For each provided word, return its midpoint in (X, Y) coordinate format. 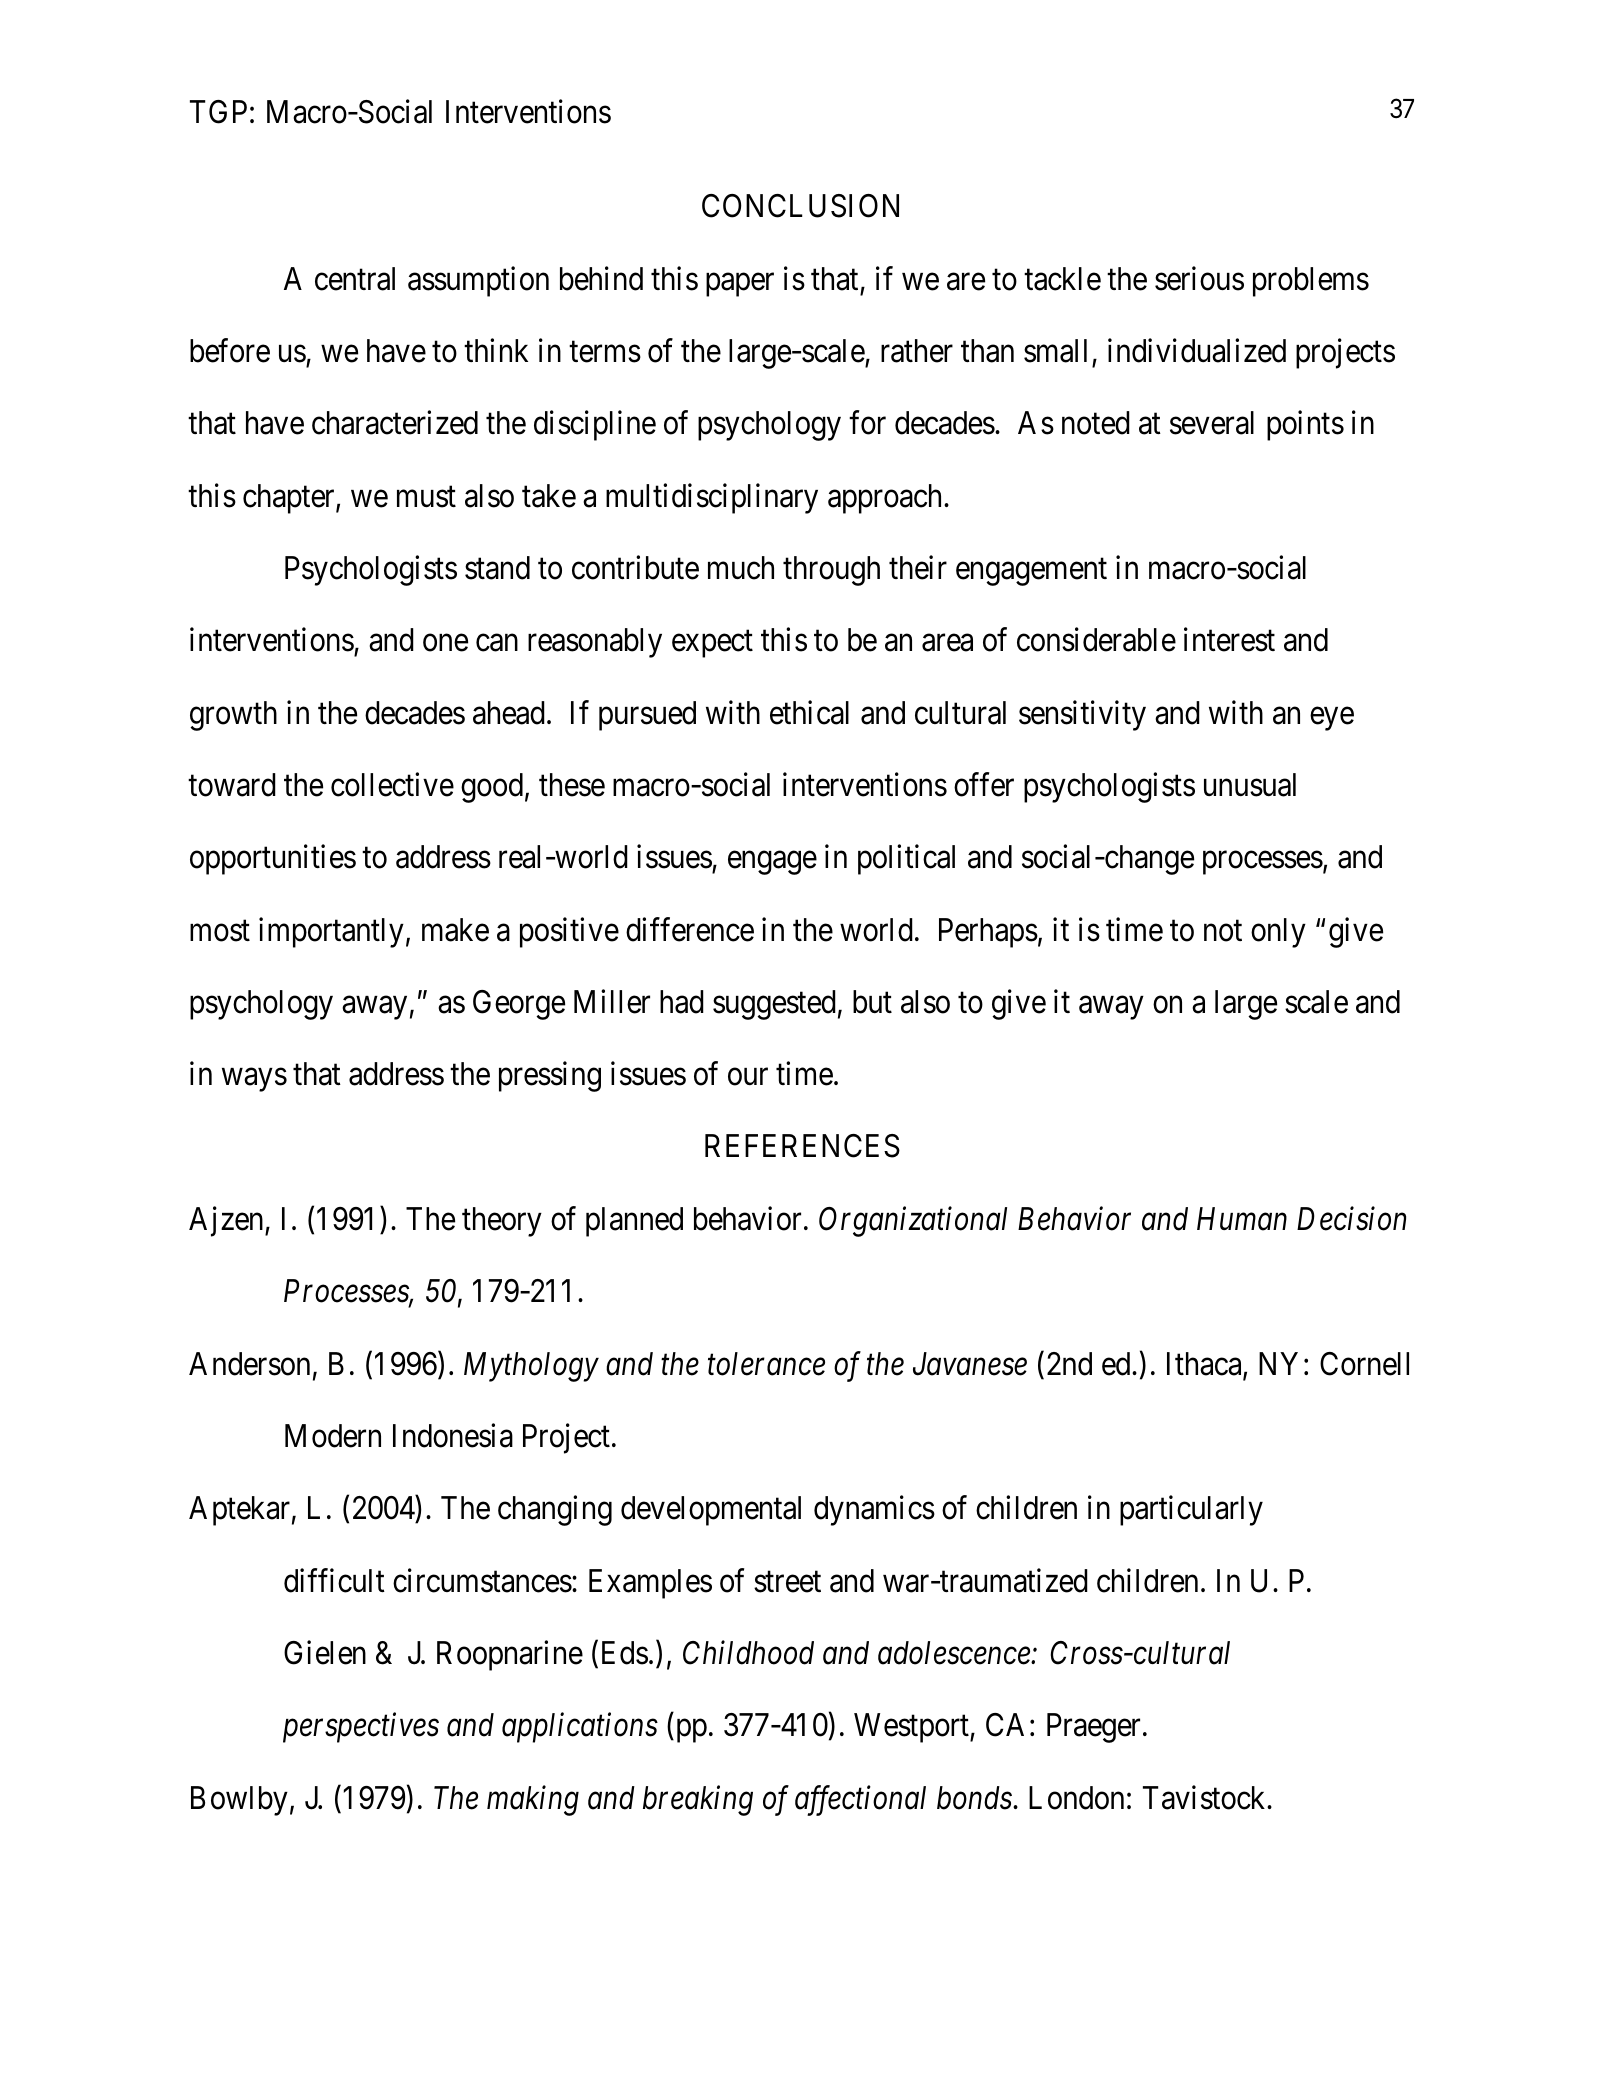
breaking (698, 1800)
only (1278, 933)
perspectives (361, 1728)
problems (1311, 282)
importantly (331, 932)
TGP (218, 112)
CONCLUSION (800, 206)
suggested (774, 1005)
